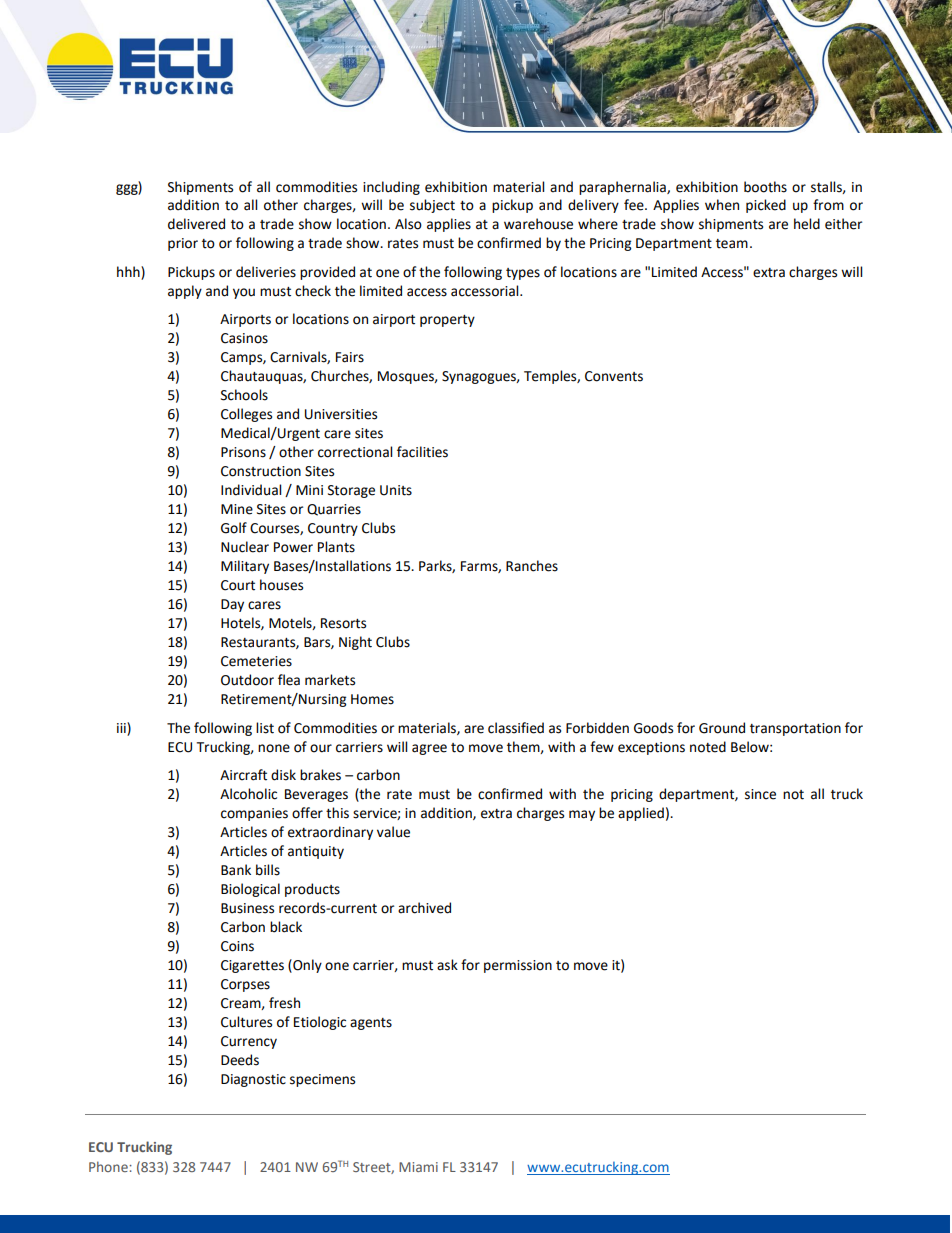 This image has height=1233, width=952. I want to click on Prisons, so click(243, 452).
